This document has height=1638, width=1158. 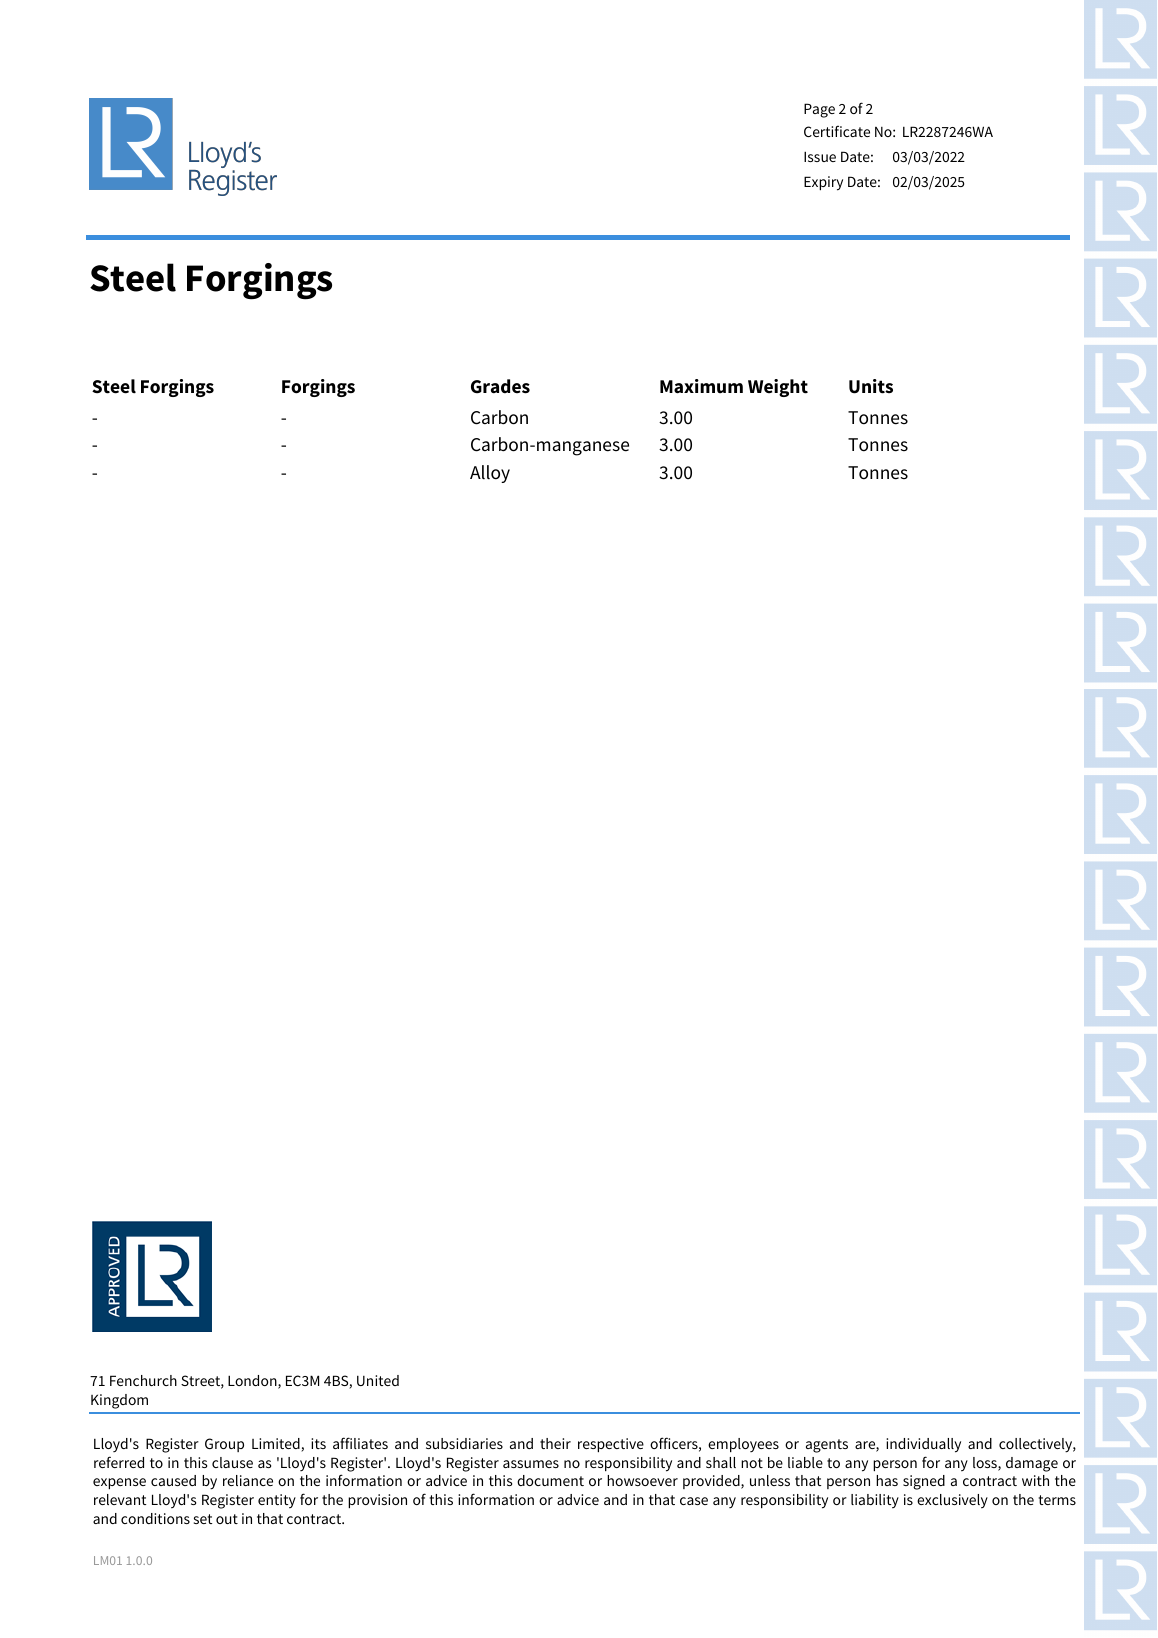 What do you see at coordinates (837, 131) in the document?
I see `Certificate` at bounding box center [837, 131].
